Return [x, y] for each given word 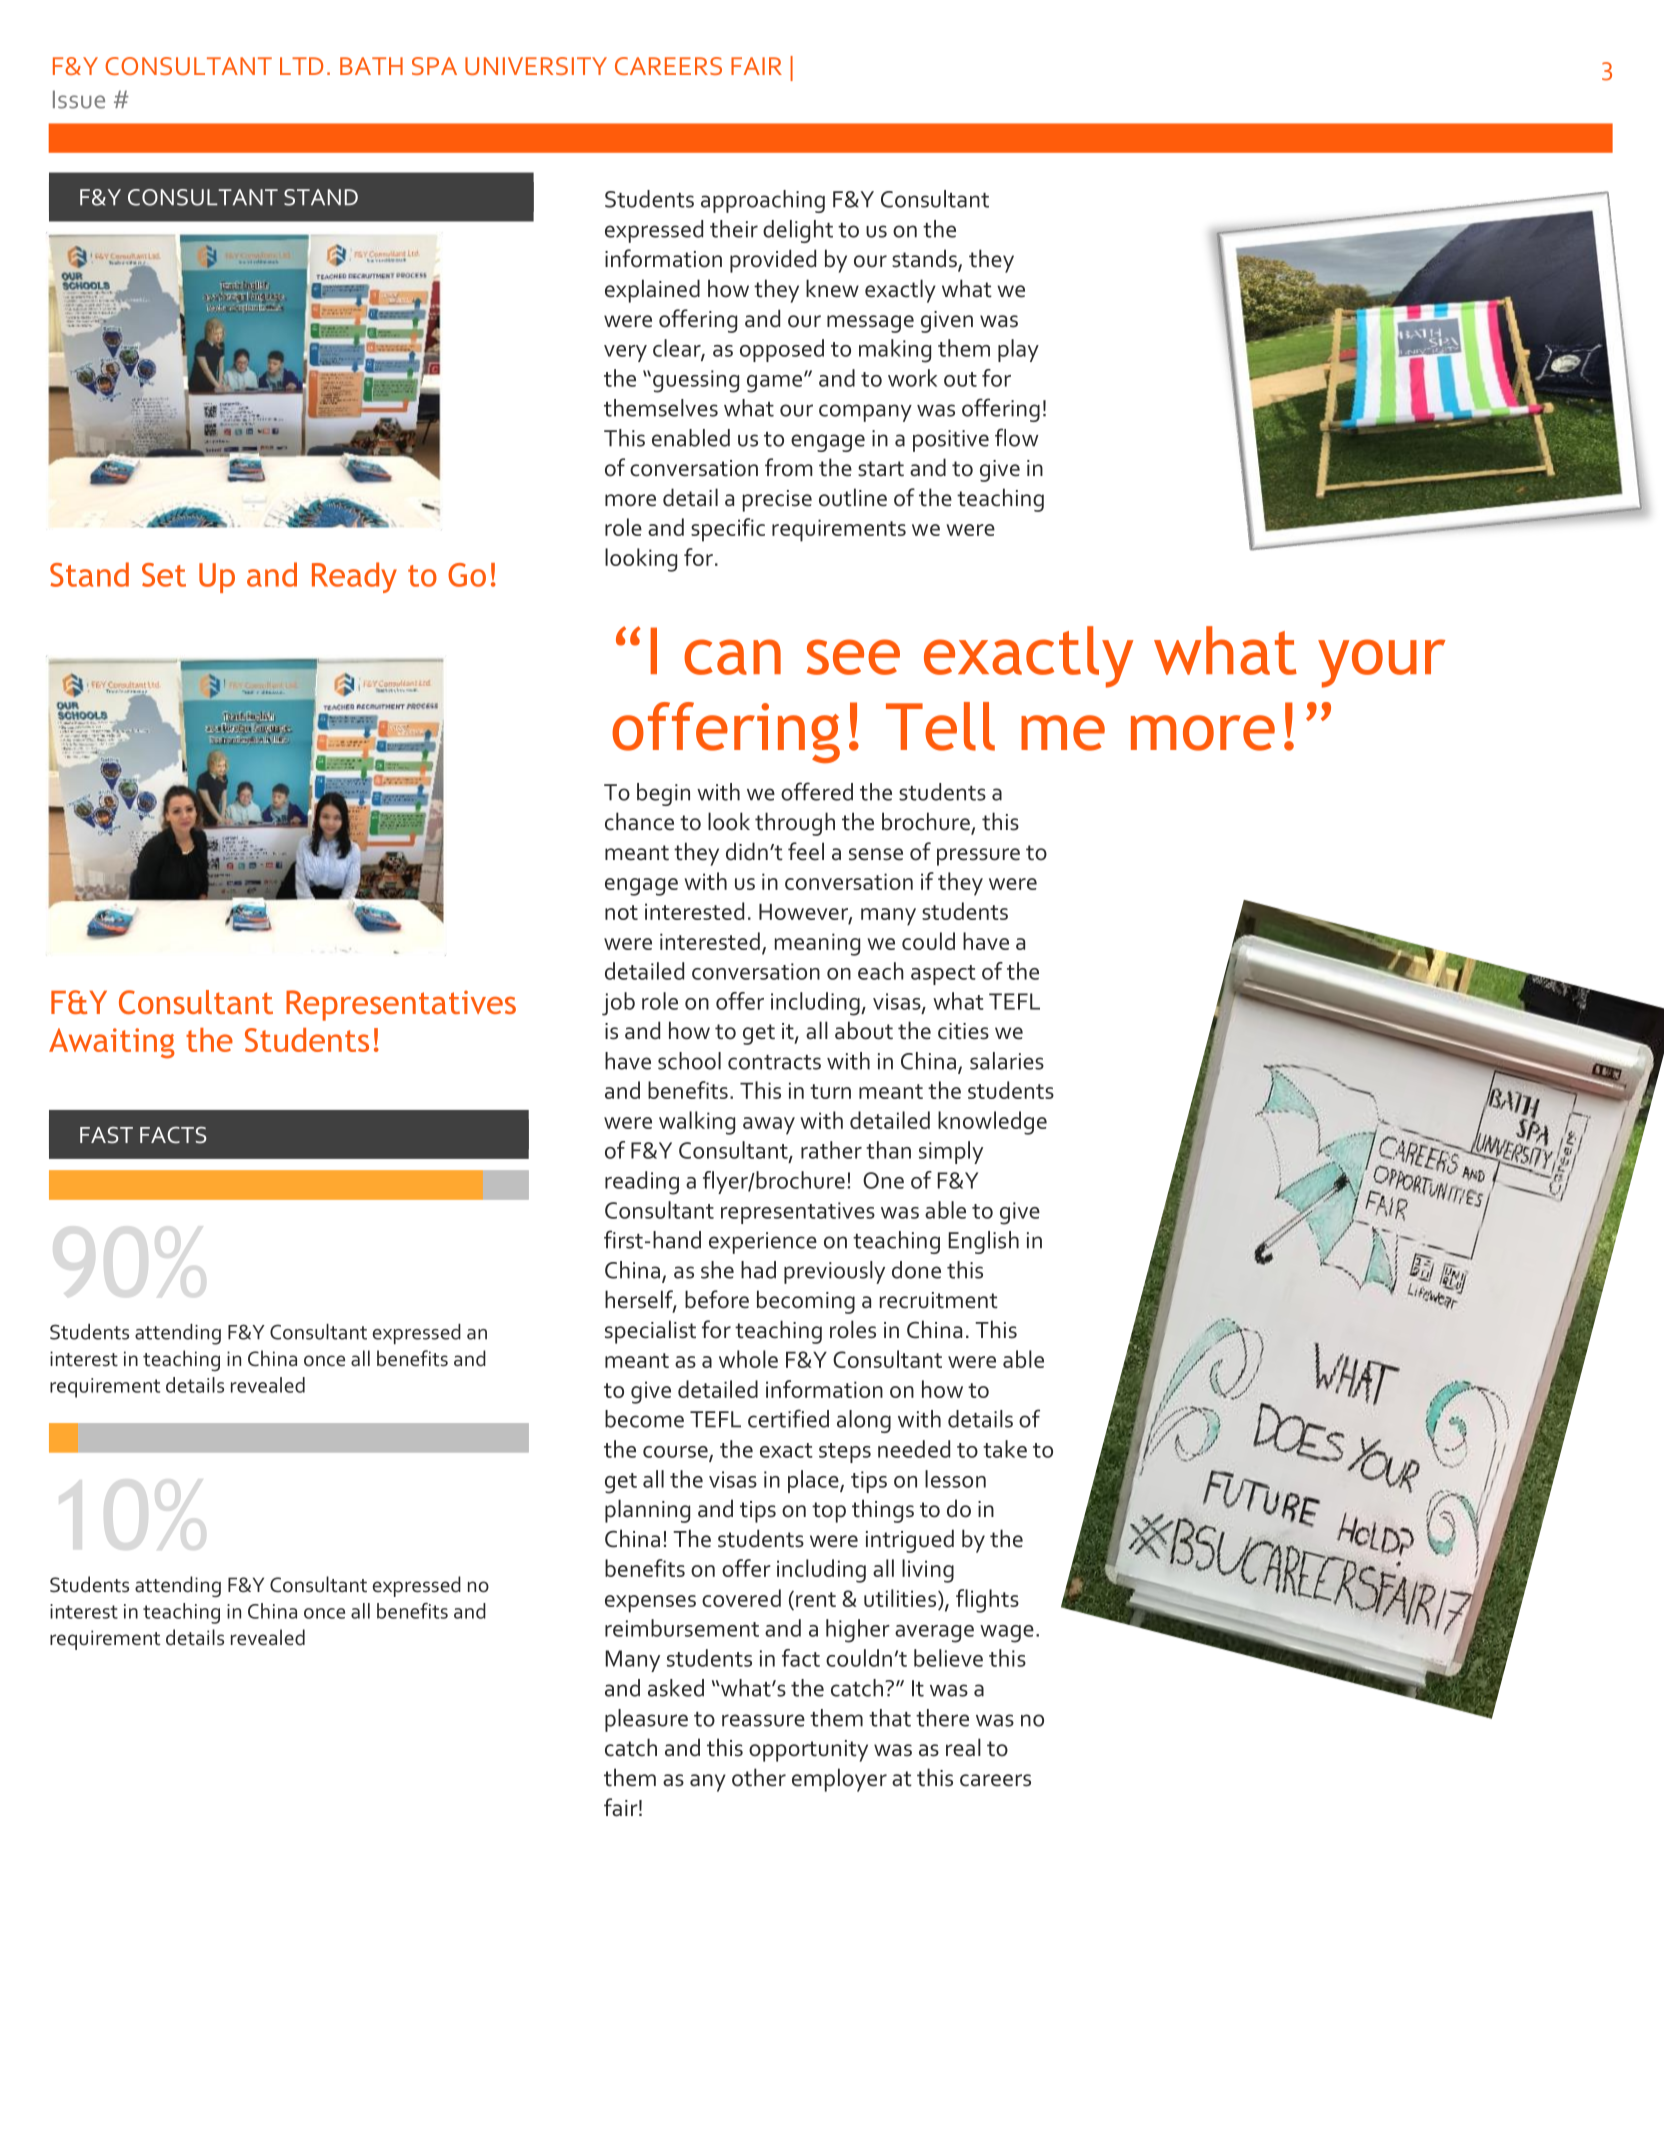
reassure [763, 1720]
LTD [301, 66]
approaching [763, 201]
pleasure [646, 1720]
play [1018, 350]
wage [1007, 1634]
